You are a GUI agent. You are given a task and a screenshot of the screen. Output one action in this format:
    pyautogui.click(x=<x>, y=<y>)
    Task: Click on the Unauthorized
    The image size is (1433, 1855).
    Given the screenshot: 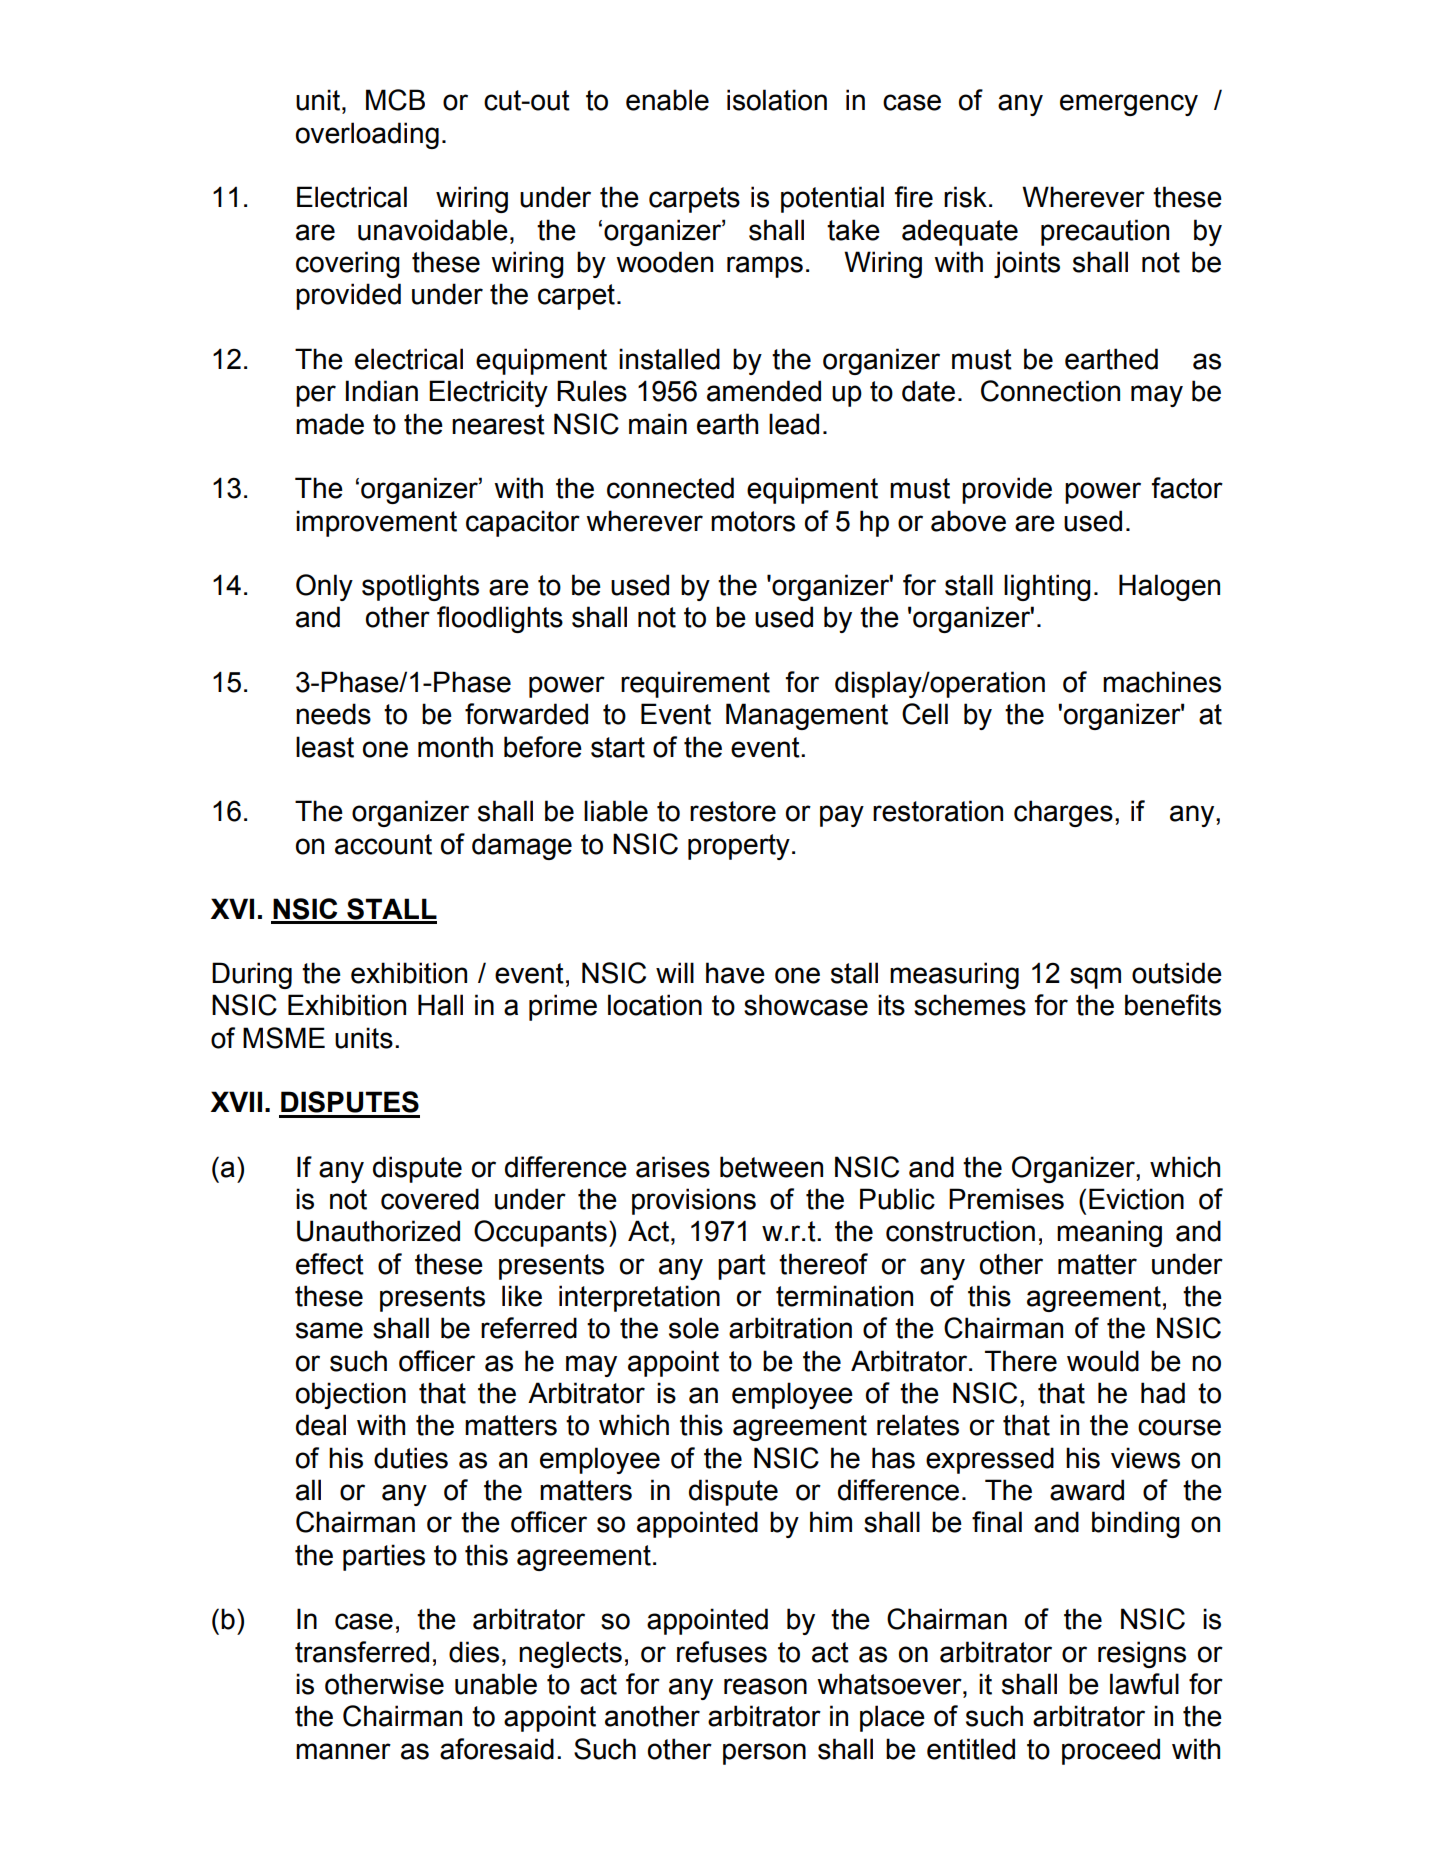 What is the action you would take?
    pyautogui.click(x=378, y=1231)
